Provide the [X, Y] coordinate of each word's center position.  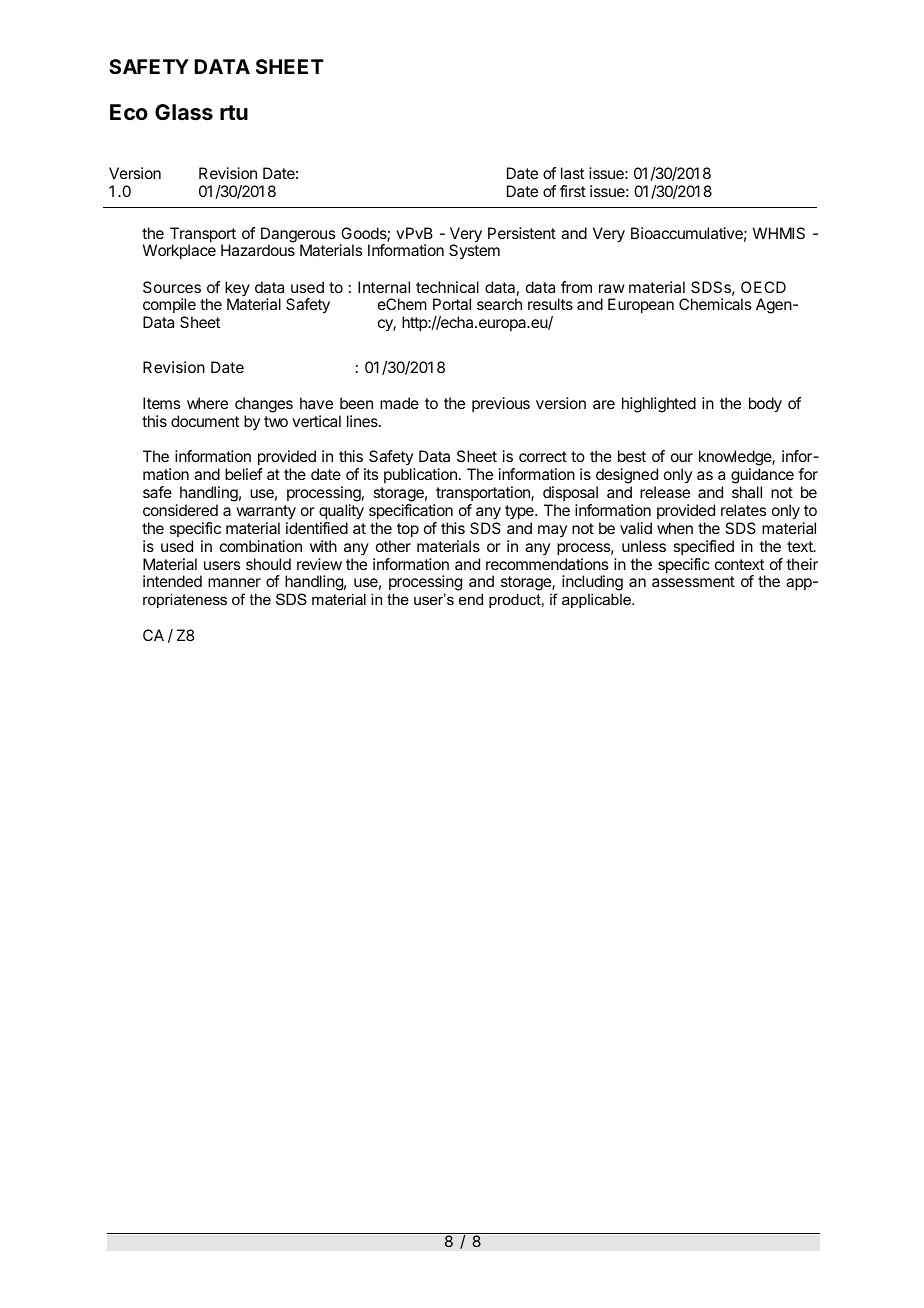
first [573, 191]
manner [234, 582]
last [572, 173]
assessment [693, 581]
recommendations [547, 564]
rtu [234, 112]
